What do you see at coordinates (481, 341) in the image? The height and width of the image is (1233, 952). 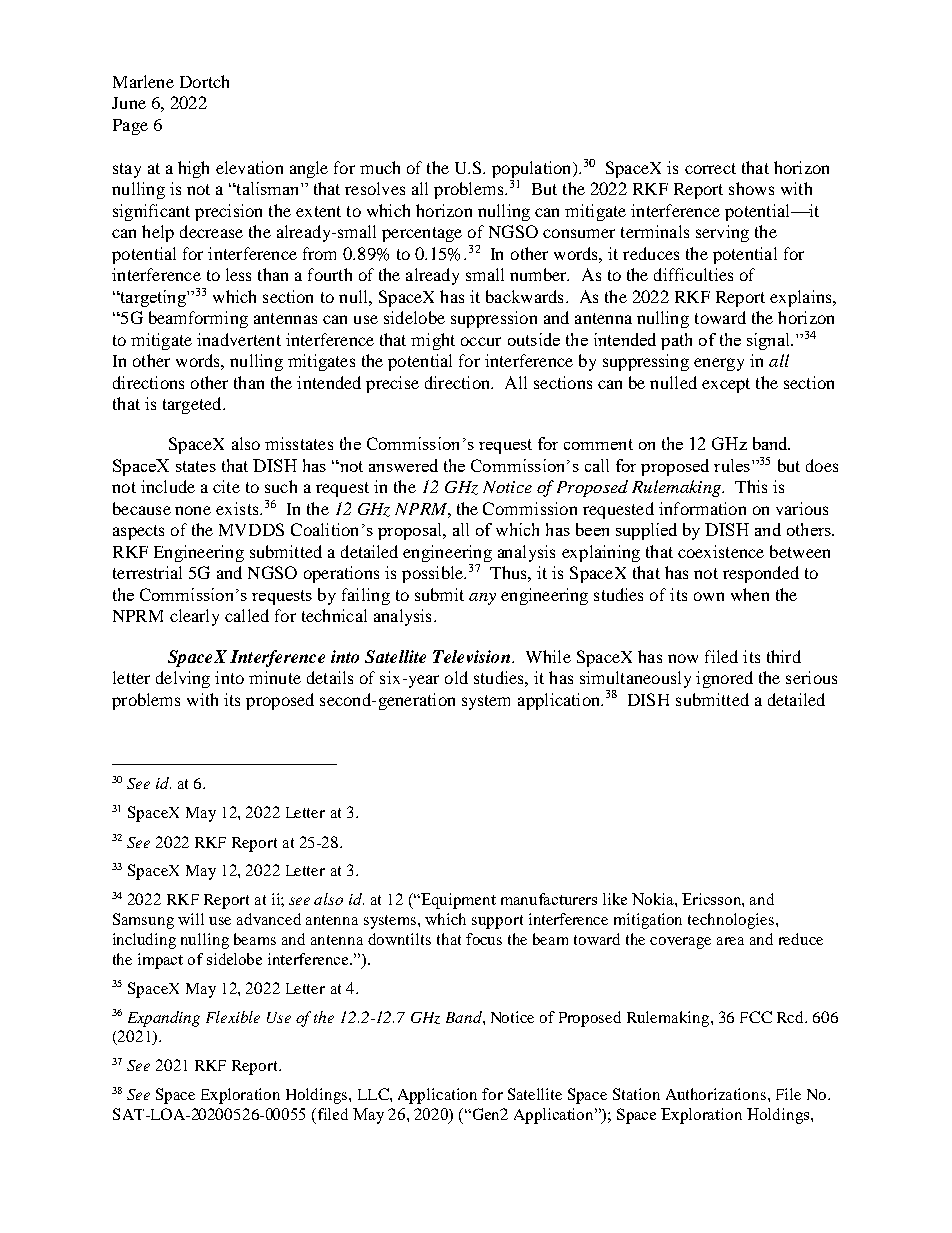 I see `occur` at bounding box center [481, 341].
